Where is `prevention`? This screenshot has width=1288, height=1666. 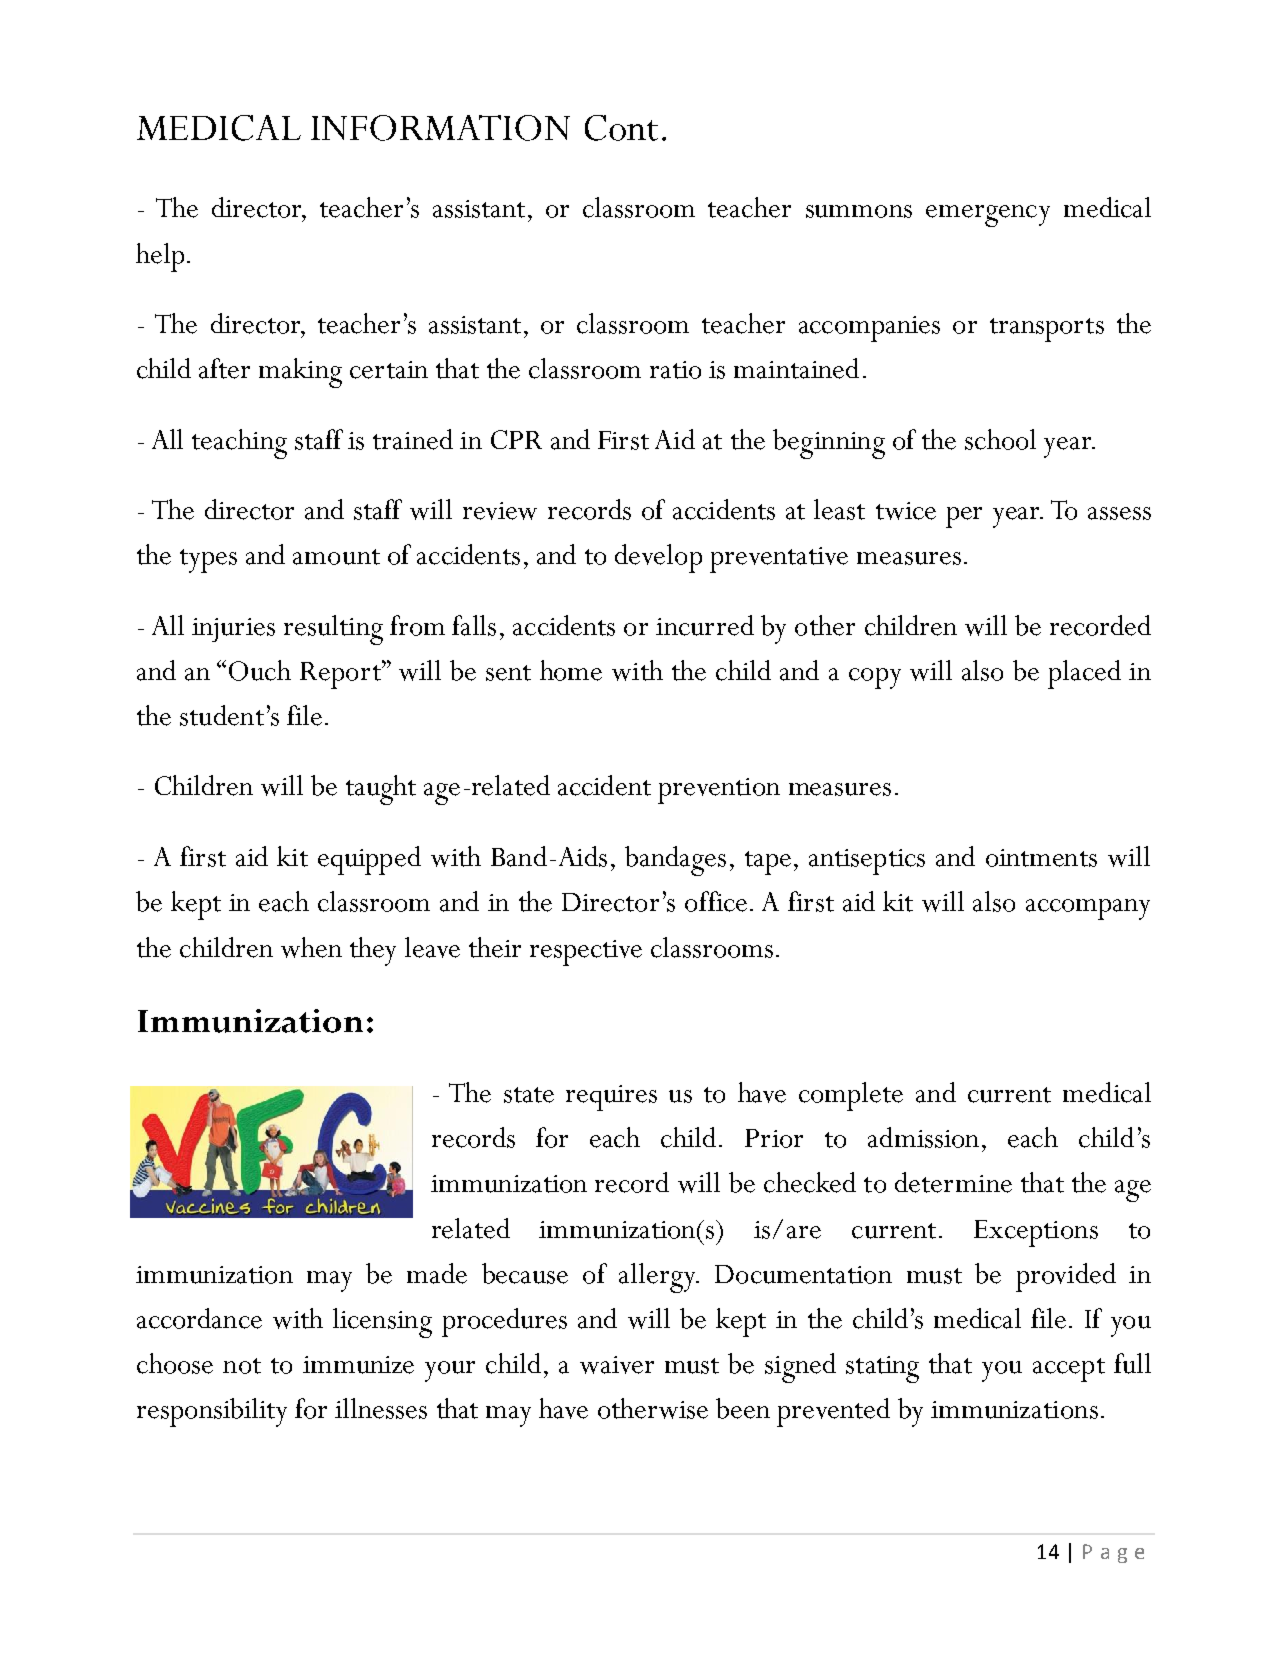
prevention is located at coordinates (719, 791).
